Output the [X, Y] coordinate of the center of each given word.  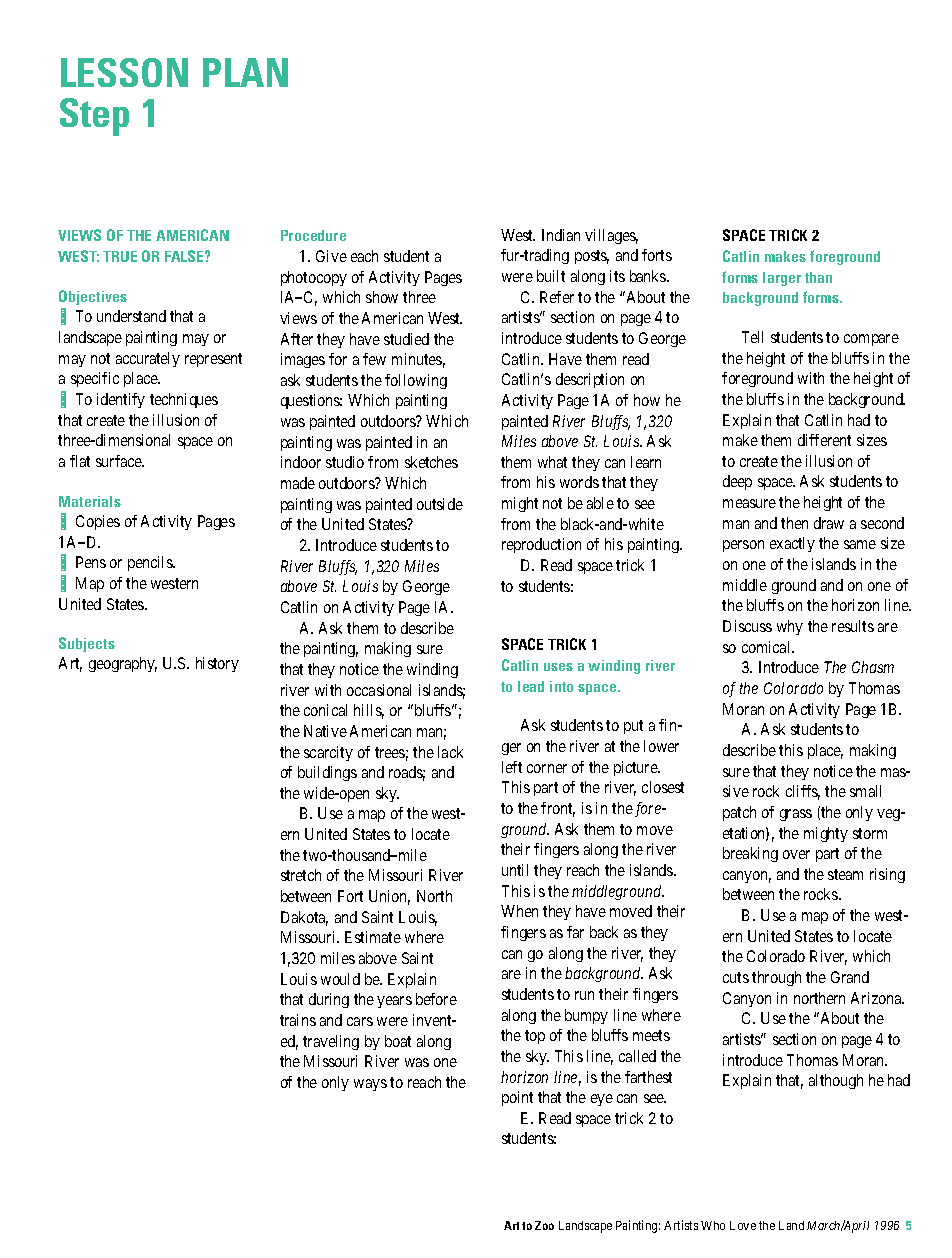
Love [743, 1225]
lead [531, 686]
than [818, 277]
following [416, 381]
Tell [752, 337]
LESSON [124, 72]
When [519, 911]
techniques [184, 400]
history [217, 664]
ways [370, 1085]
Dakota [304, 918]
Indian [561, 235]
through [776, 978]
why [790, 627]
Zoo [544, 1225]
